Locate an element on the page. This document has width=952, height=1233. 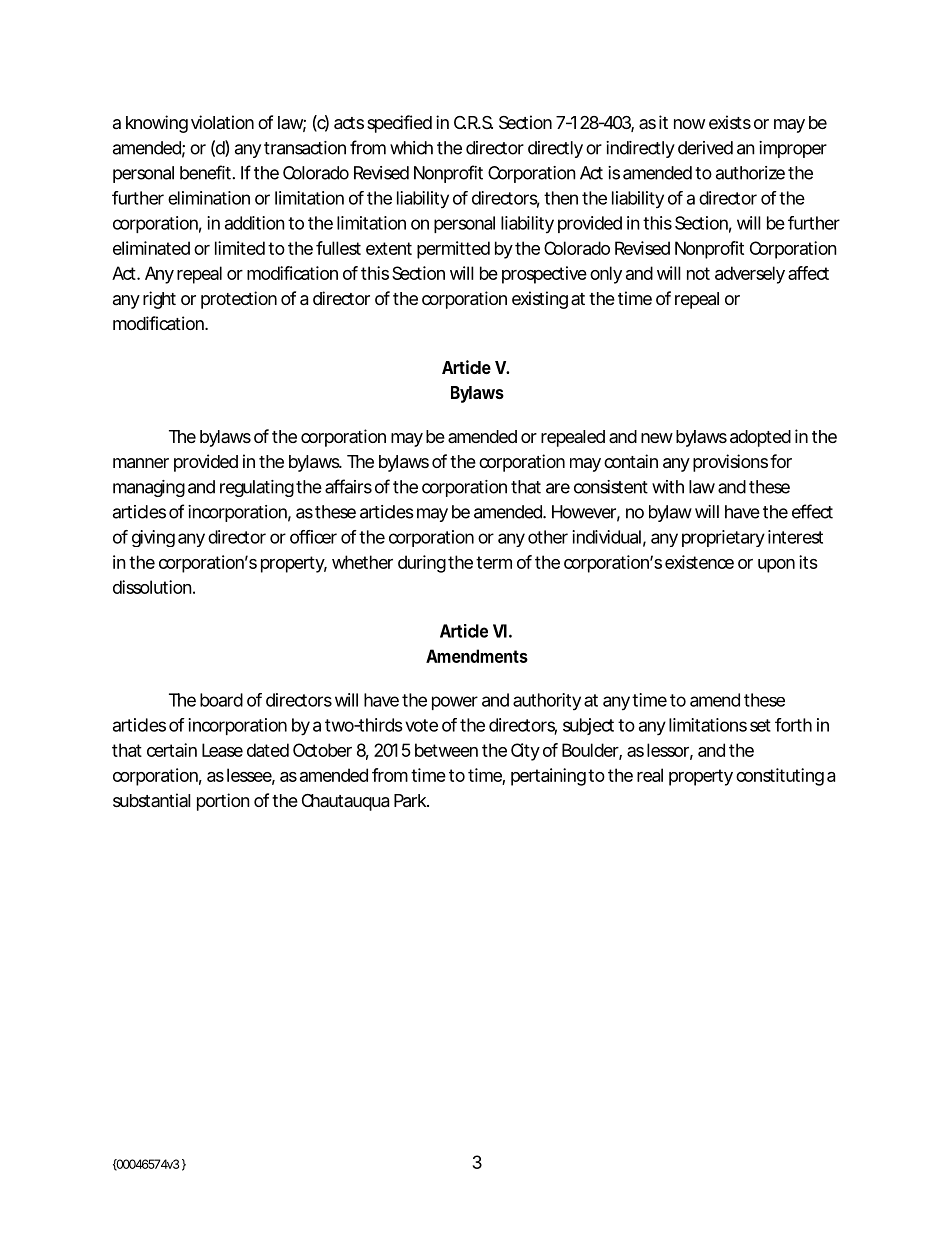
constituting is located at coordinates (780, 777).
